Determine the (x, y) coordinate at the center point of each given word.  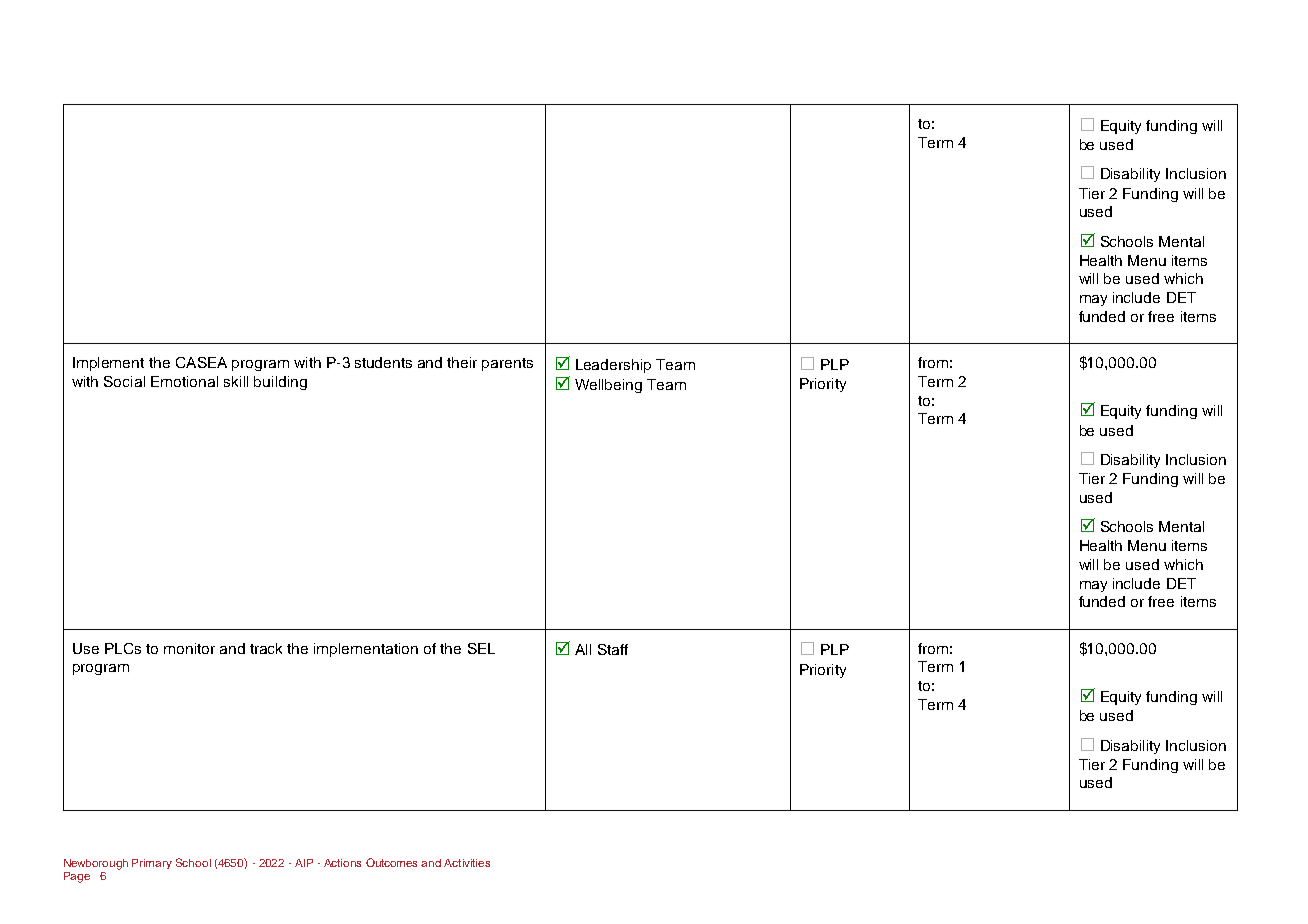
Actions (342, 863)
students (383, 362)
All (583, 649)
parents (507, 364)
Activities (467, 863)
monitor (189, 648)
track (266, 648)
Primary (152, 864)
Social (124, 381)
